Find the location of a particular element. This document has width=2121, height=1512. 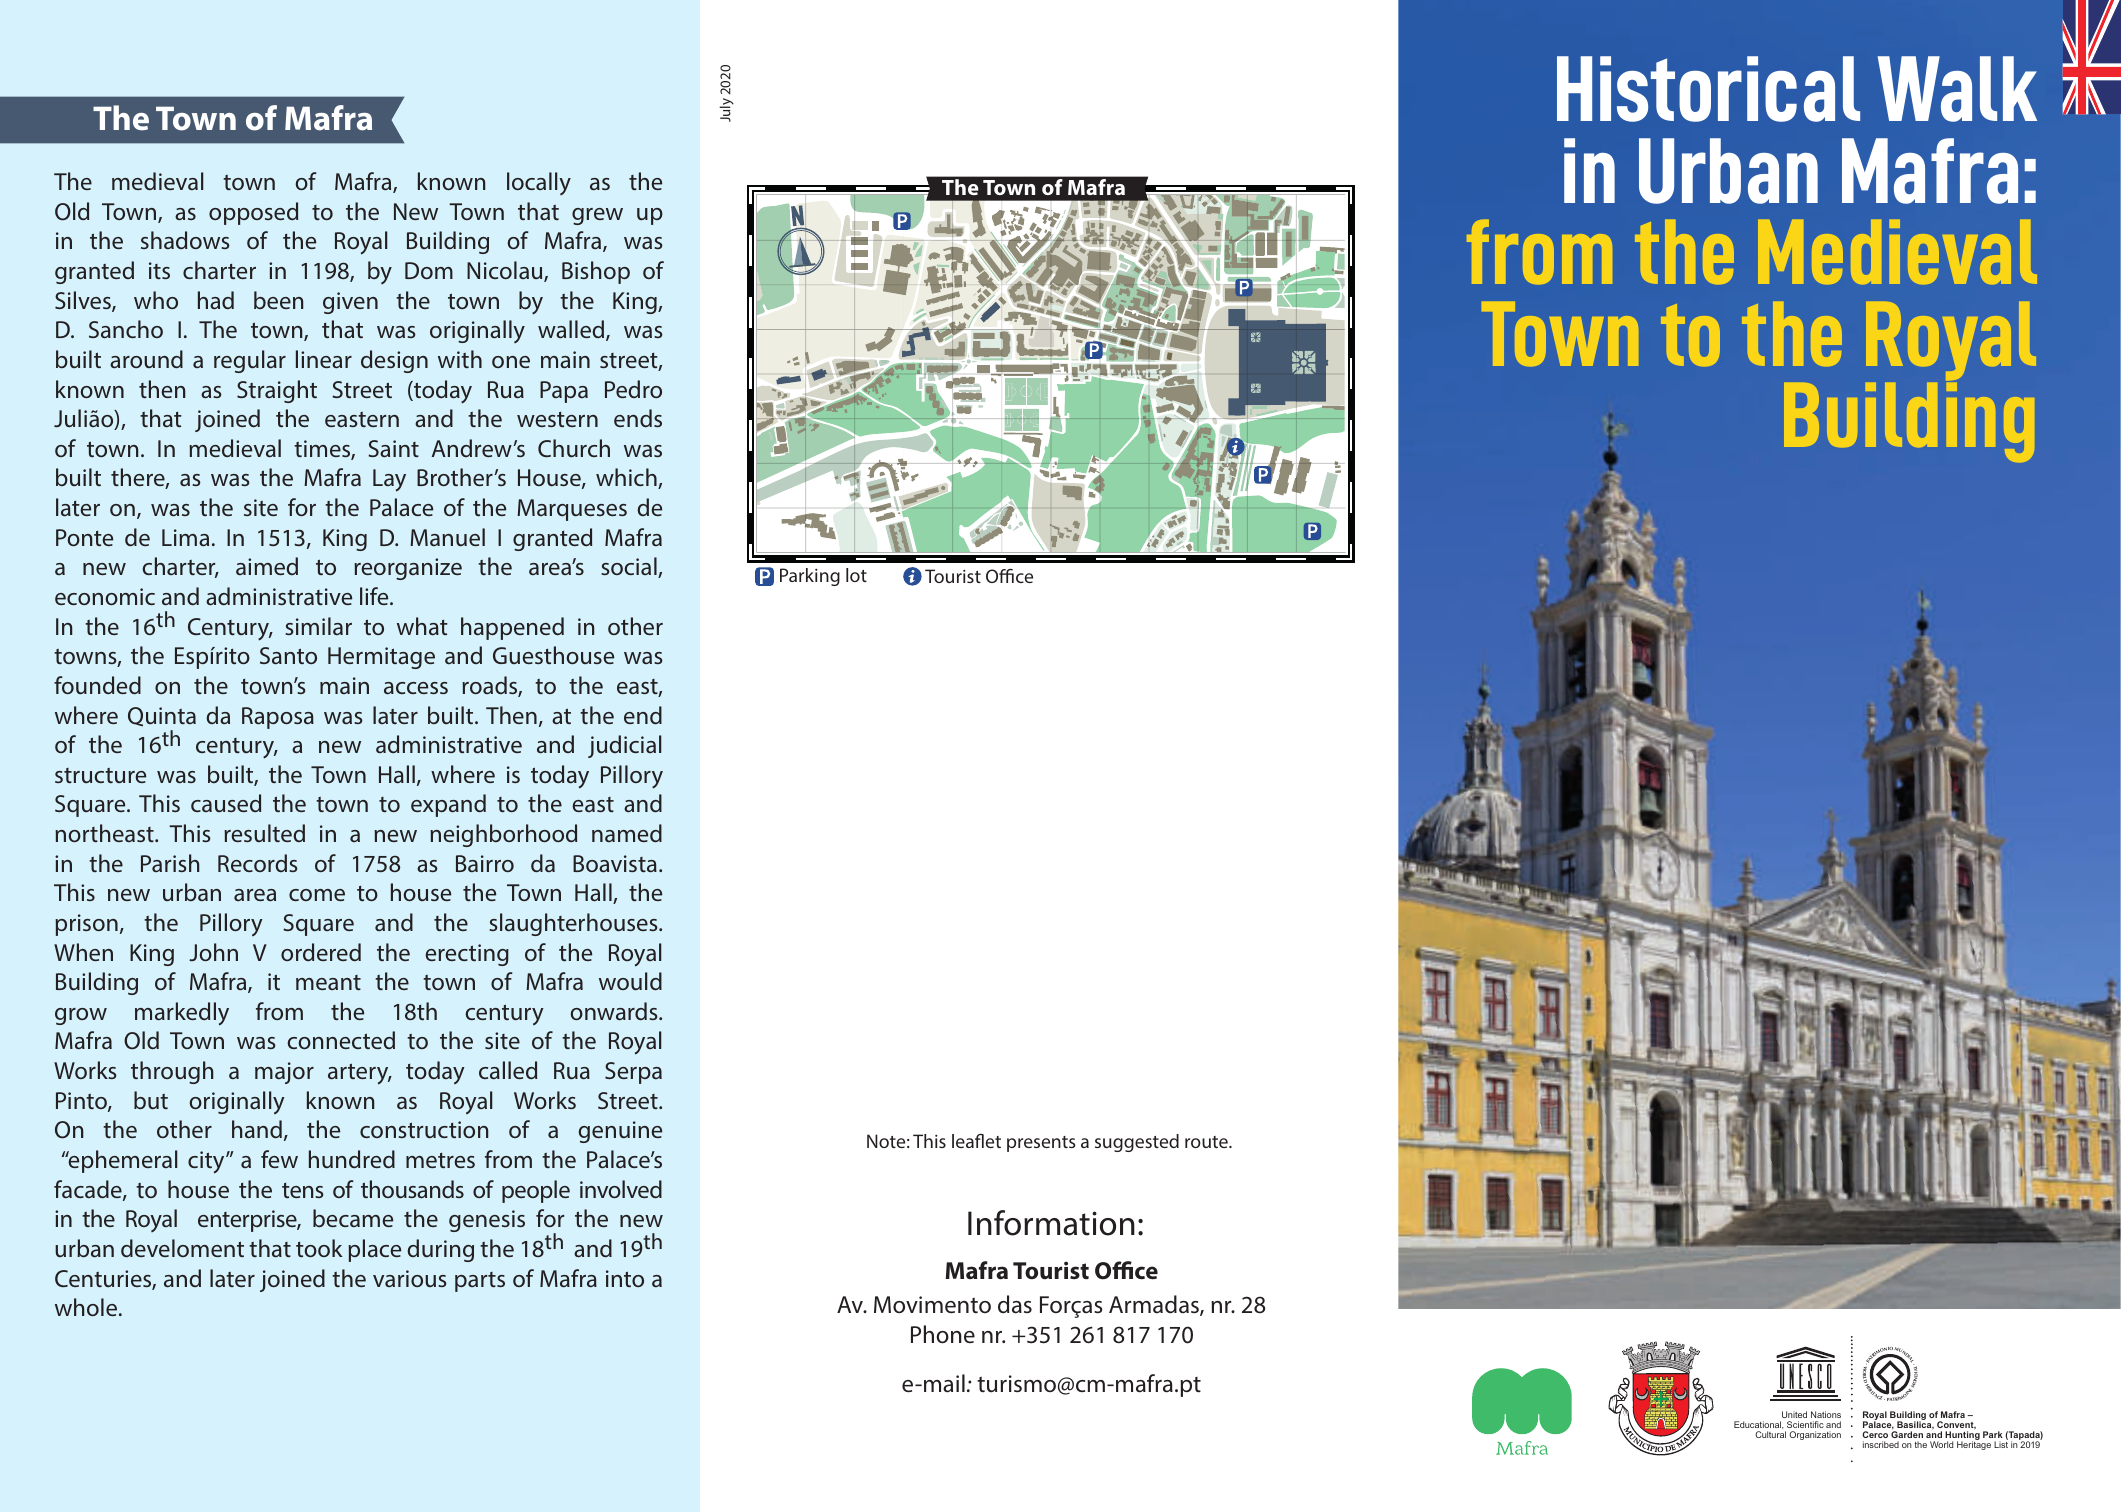

opposed is located at coordinates (253, 213).
